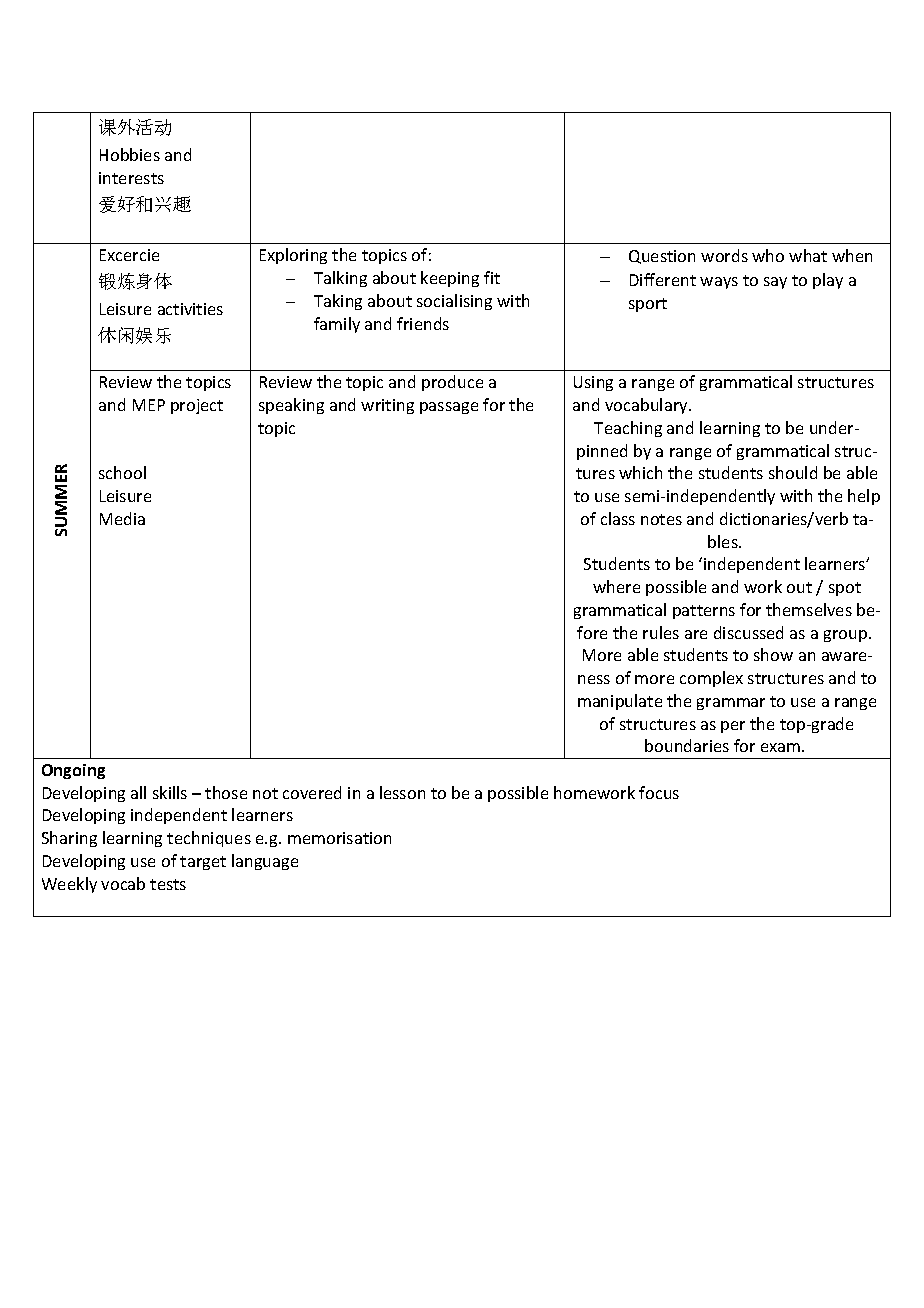 This image has height=1308, width=924. Describe the element at coordinates (775, 283) in the image. I see `say` at that location.
